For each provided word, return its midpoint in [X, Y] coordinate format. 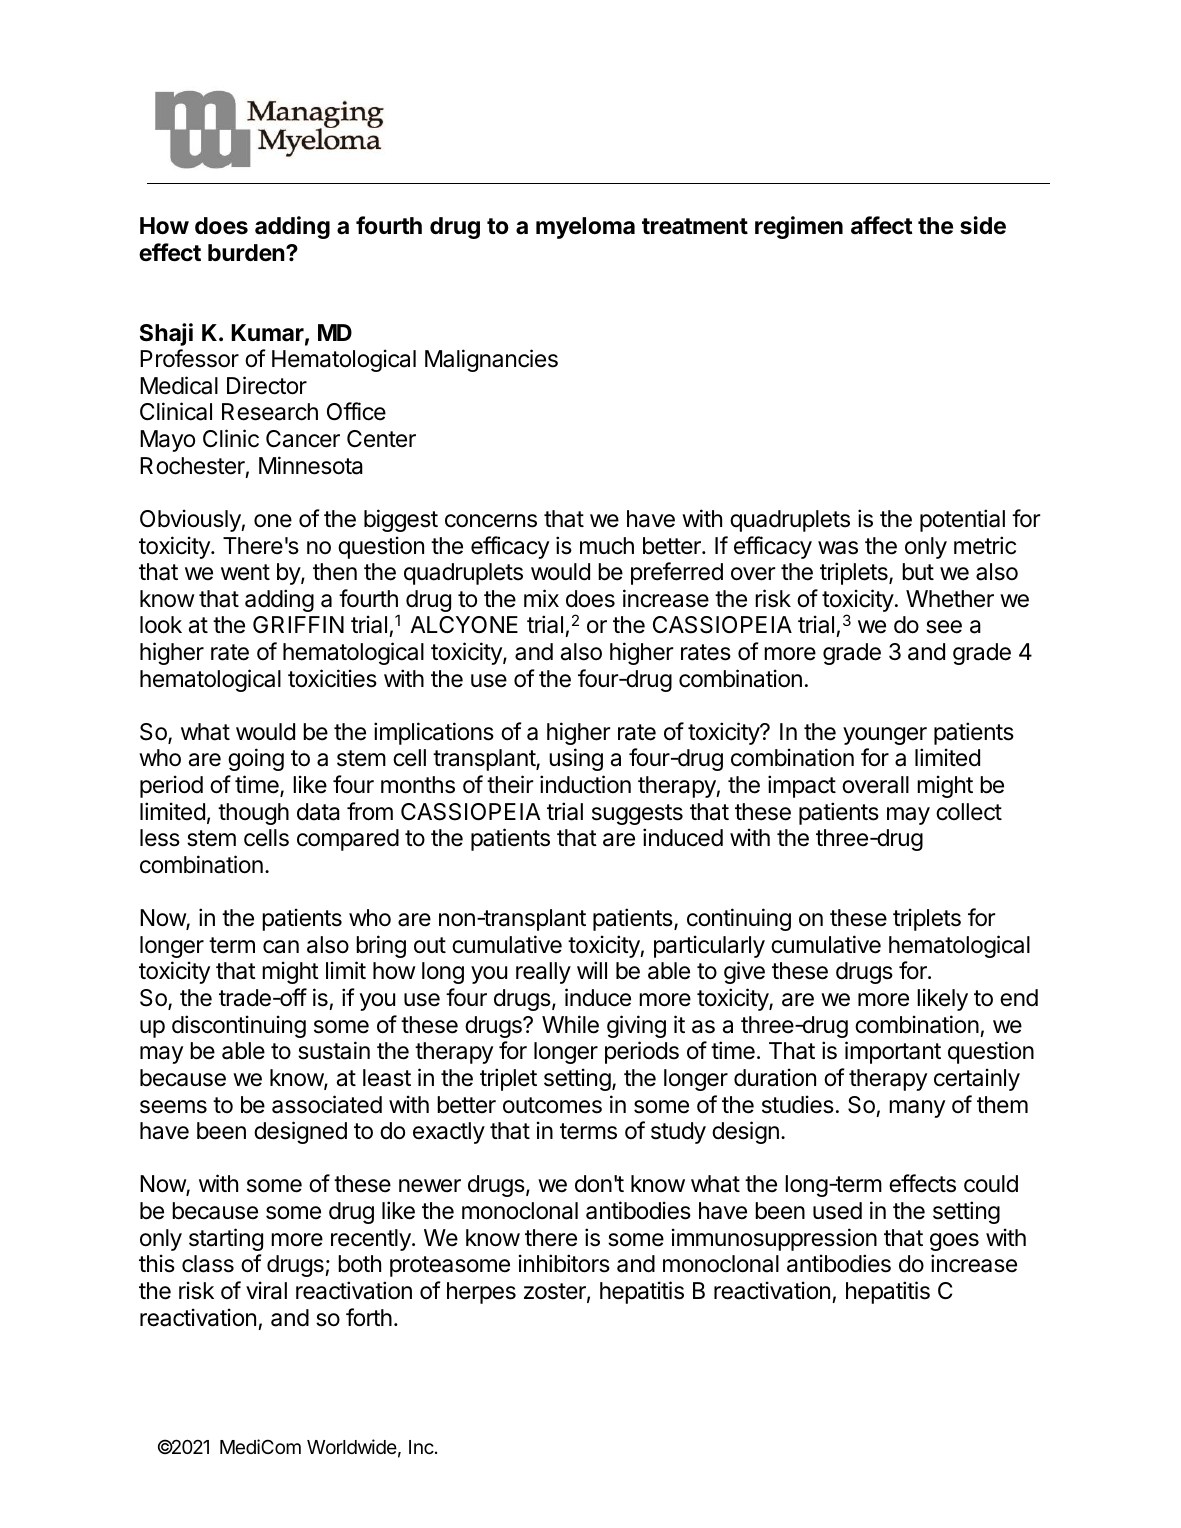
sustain [334, 1050]
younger [885, 736]
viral [266, 1290]
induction [585, 784]
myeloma [585, 228]
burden [247, 253]
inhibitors [564, 1263]
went [245, 572]
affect [882, 225]
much [607, 546]
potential [962, 520]
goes [954, 1242]
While [570, 1024]
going [256, 759]
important [893, 1052]
